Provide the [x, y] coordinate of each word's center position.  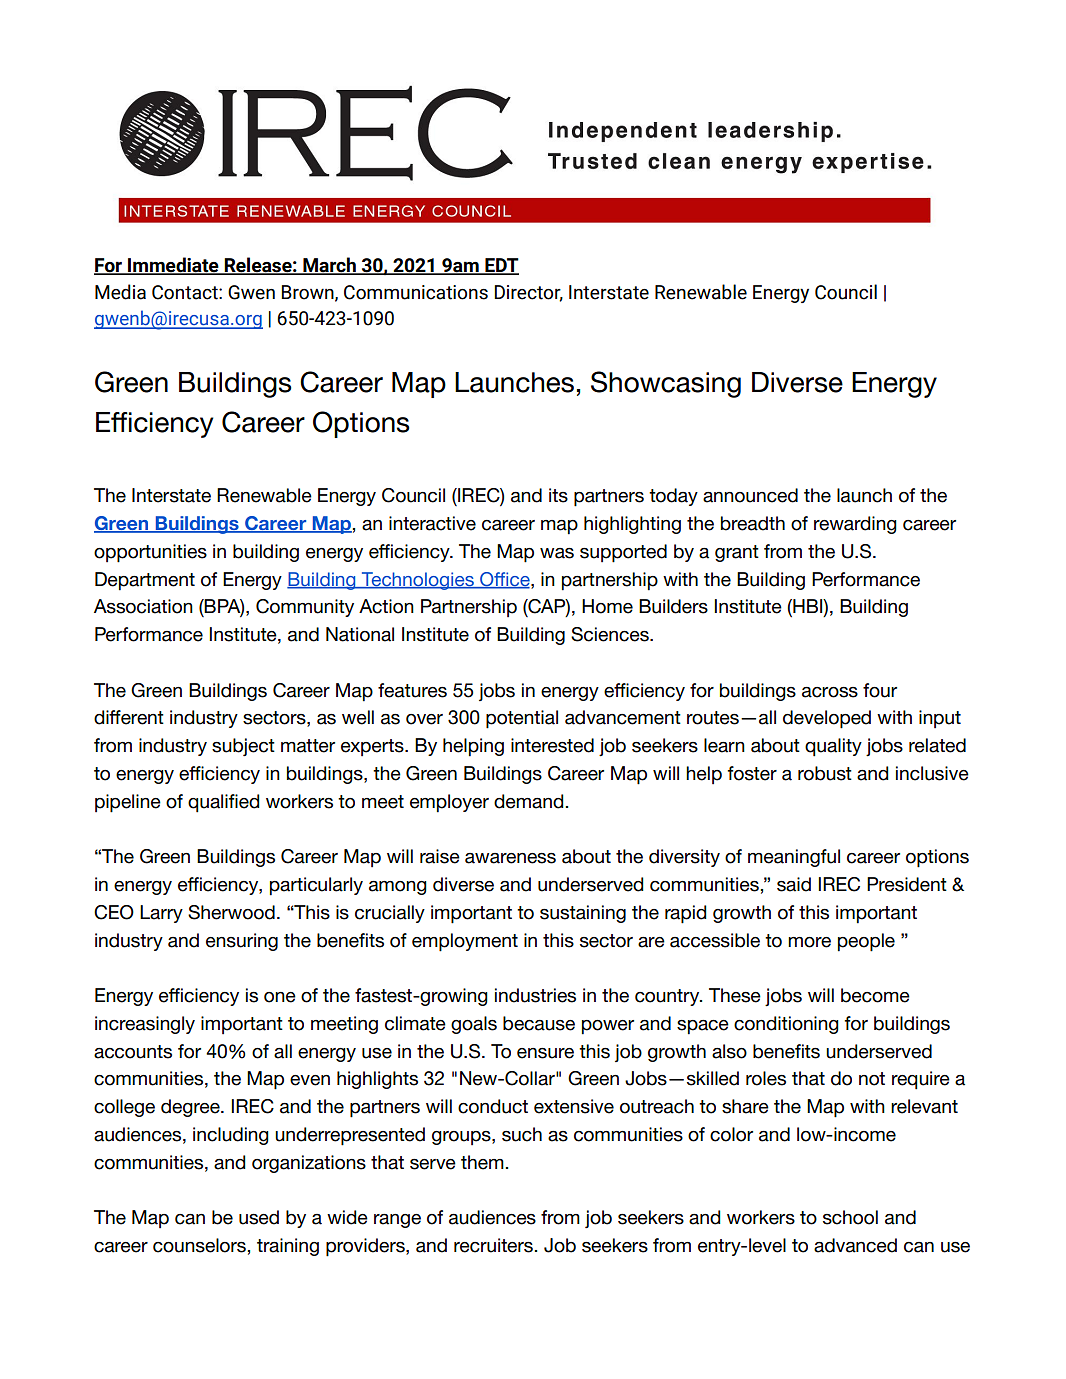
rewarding [855, 525]
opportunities [150, 553]
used [259, 1217]
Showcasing [666, 384]
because [539, 1023]
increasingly [145, 1025]
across [830, 692]
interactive [432, 523]
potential [522, 719]
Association [143, 606]
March [329, 266]
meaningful [794, 858]
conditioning [786, 1025]
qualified [224, 803]
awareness [510, 858]
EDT [501, 266]
